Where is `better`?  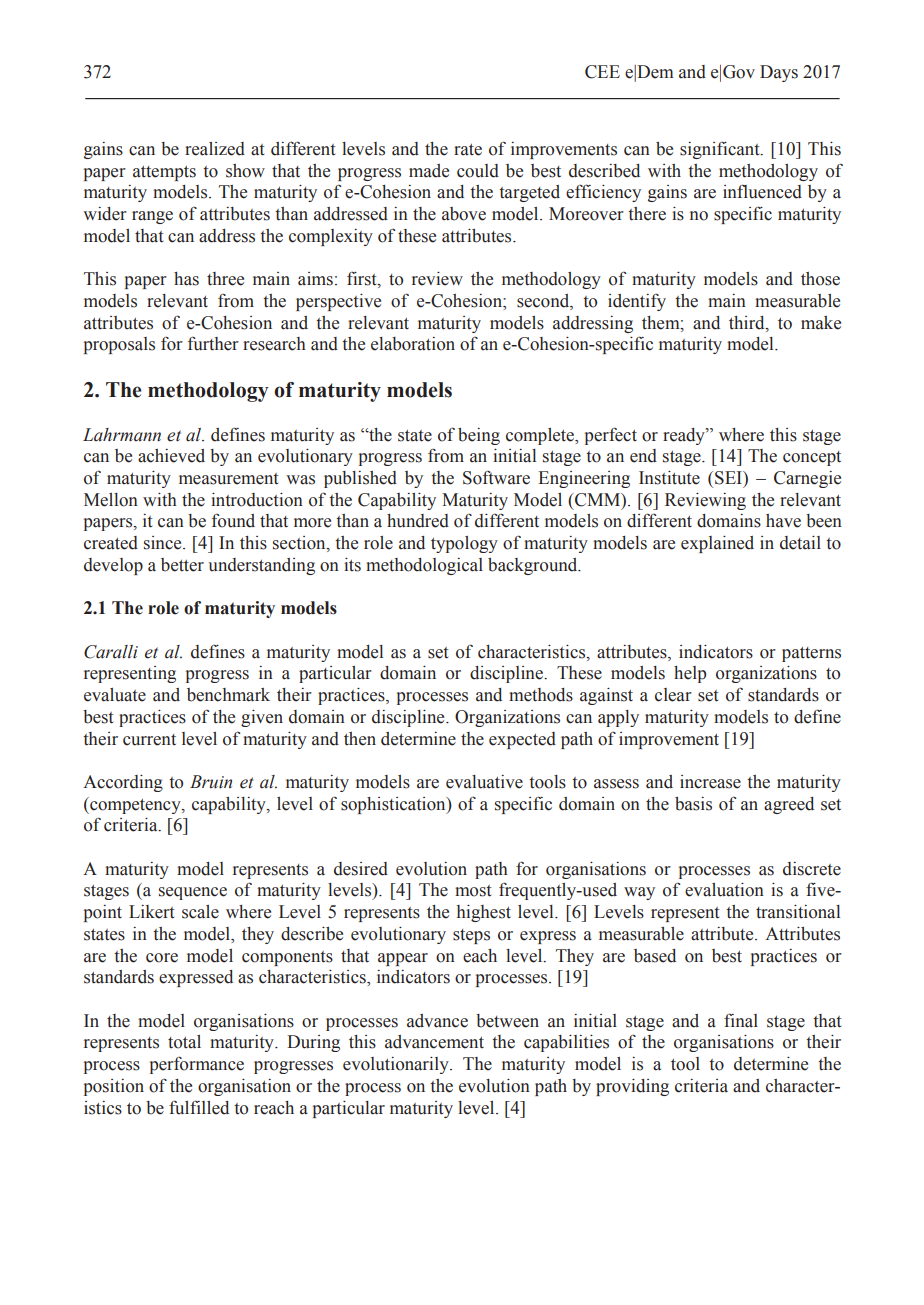 better is located at coordinates (182, 565).
